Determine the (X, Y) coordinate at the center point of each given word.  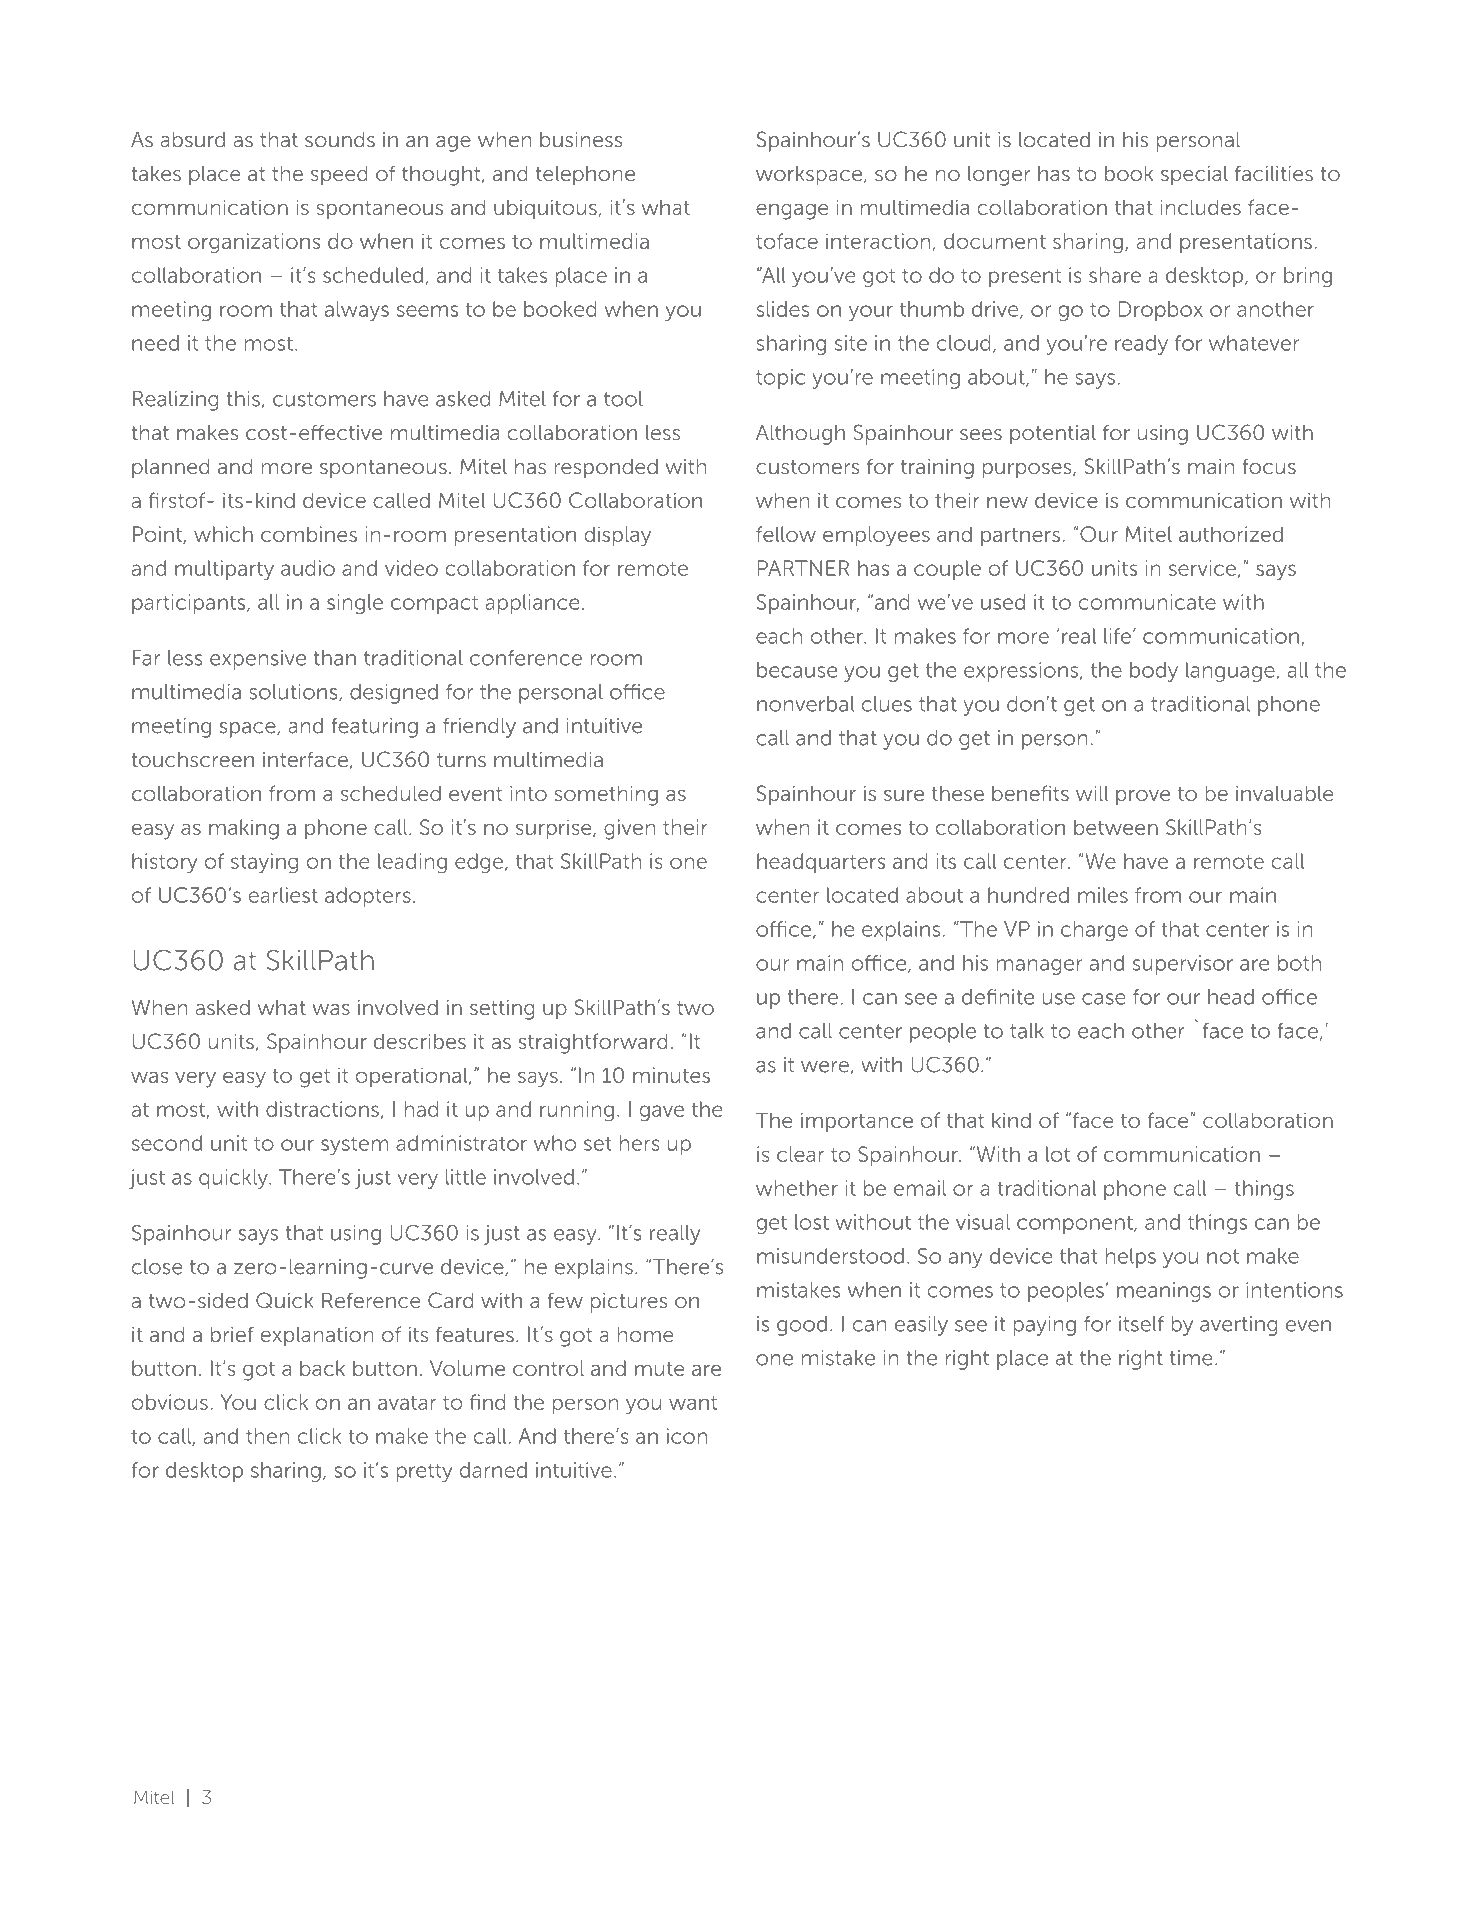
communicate (1147, 602)
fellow (786, 534)
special (1194, 175)
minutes (671, 1075)
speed (339, 175)
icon (687, 1436)
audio (308, 568)
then (267, 1436)
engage (792, 212)
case (1104, 999)
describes (420, 1041)
